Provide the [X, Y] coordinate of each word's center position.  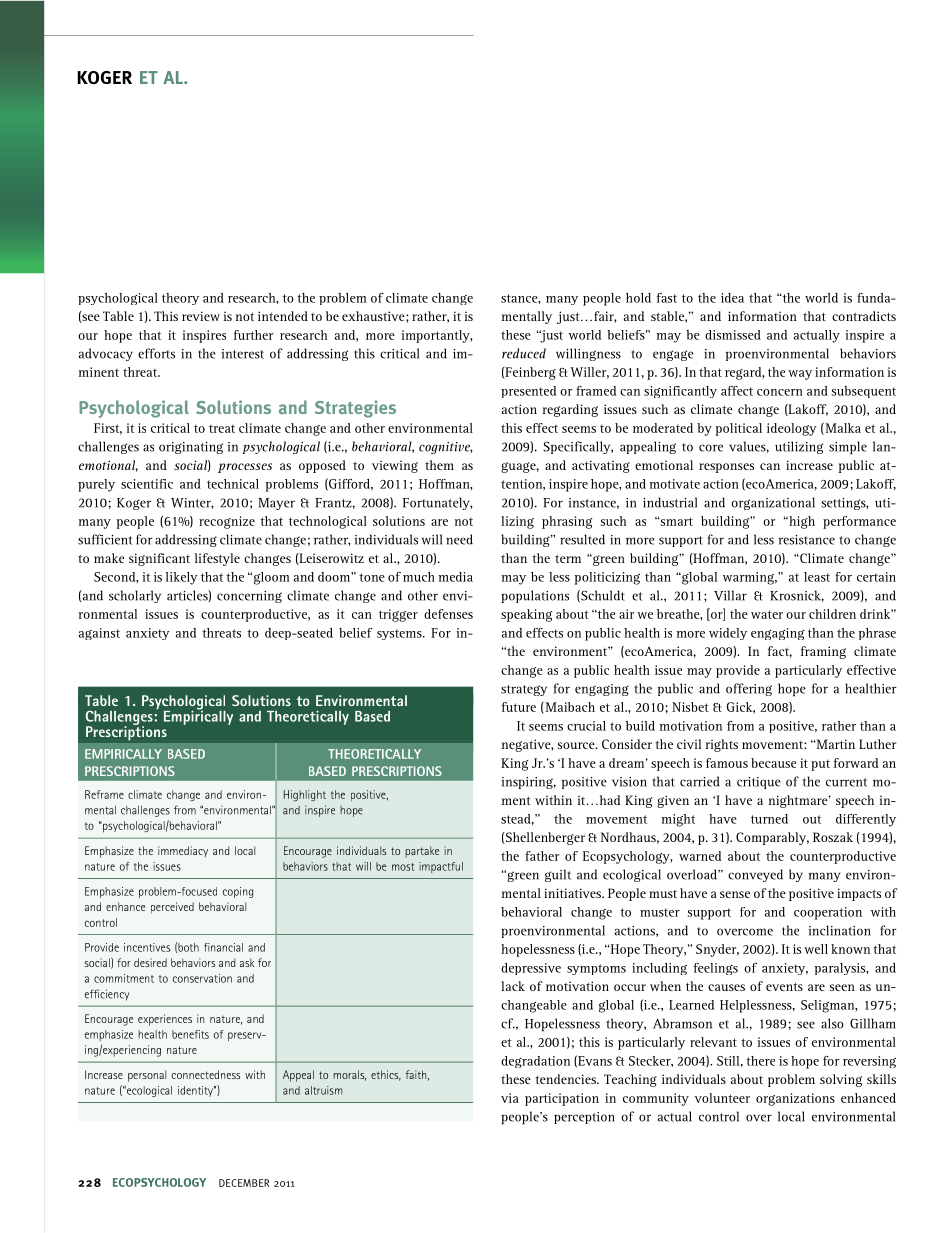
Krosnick [797, 596]
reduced [524, 353]
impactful [441, 867]
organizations [795, 1099]
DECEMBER [244, 1183]
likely [182, 578]
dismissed [733, 335]
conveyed [755, 875]
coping [238, 892]
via [510, 1098]
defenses [448, 614]
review [201, 316]
